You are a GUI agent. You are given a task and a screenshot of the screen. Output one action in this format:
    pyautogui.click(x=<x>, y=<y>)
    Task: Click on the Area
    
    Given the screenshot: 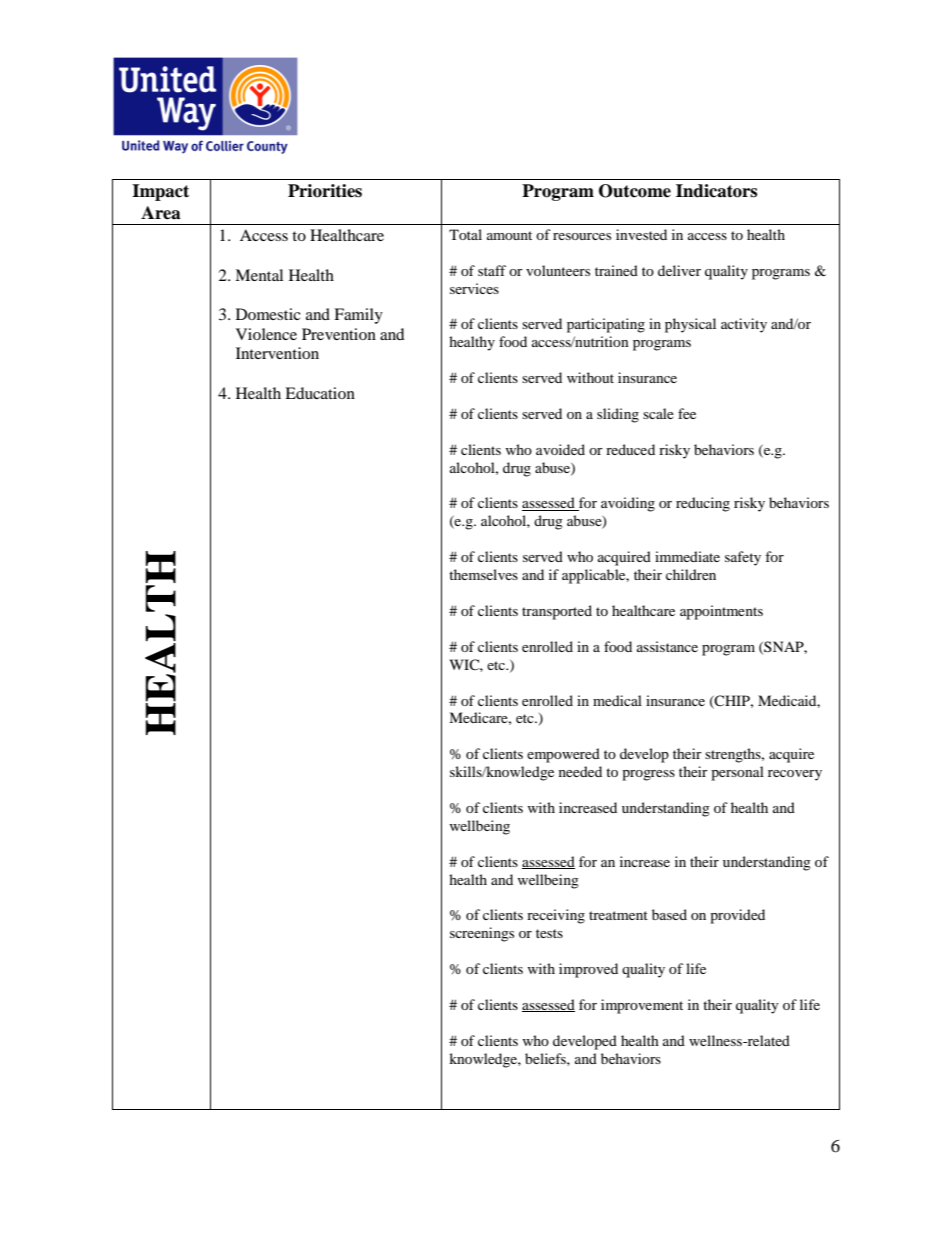 What is the action you would take?
    pyautogui.click(x=161, y=213)
